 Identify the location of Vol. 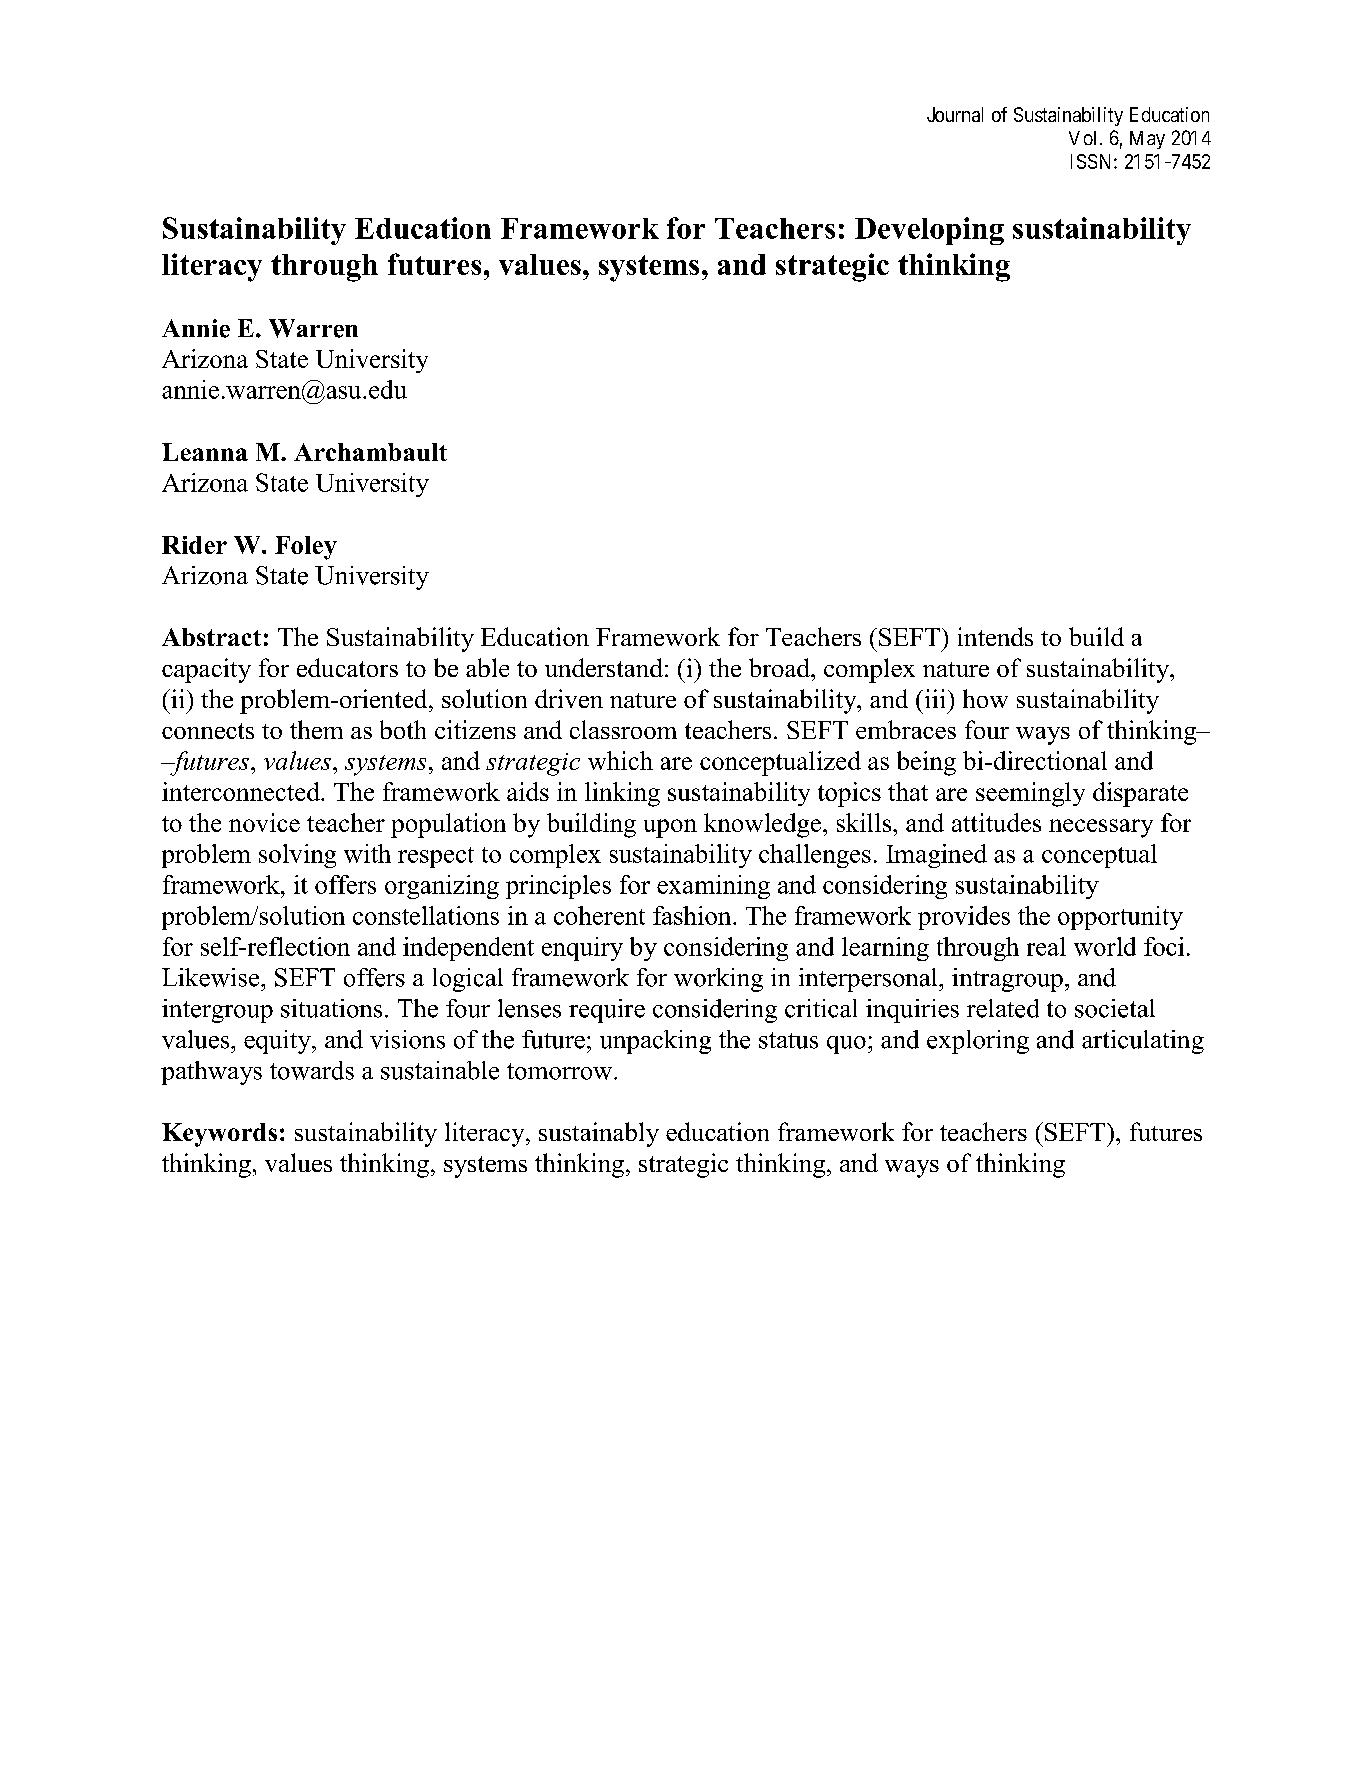
(1085, 138).
